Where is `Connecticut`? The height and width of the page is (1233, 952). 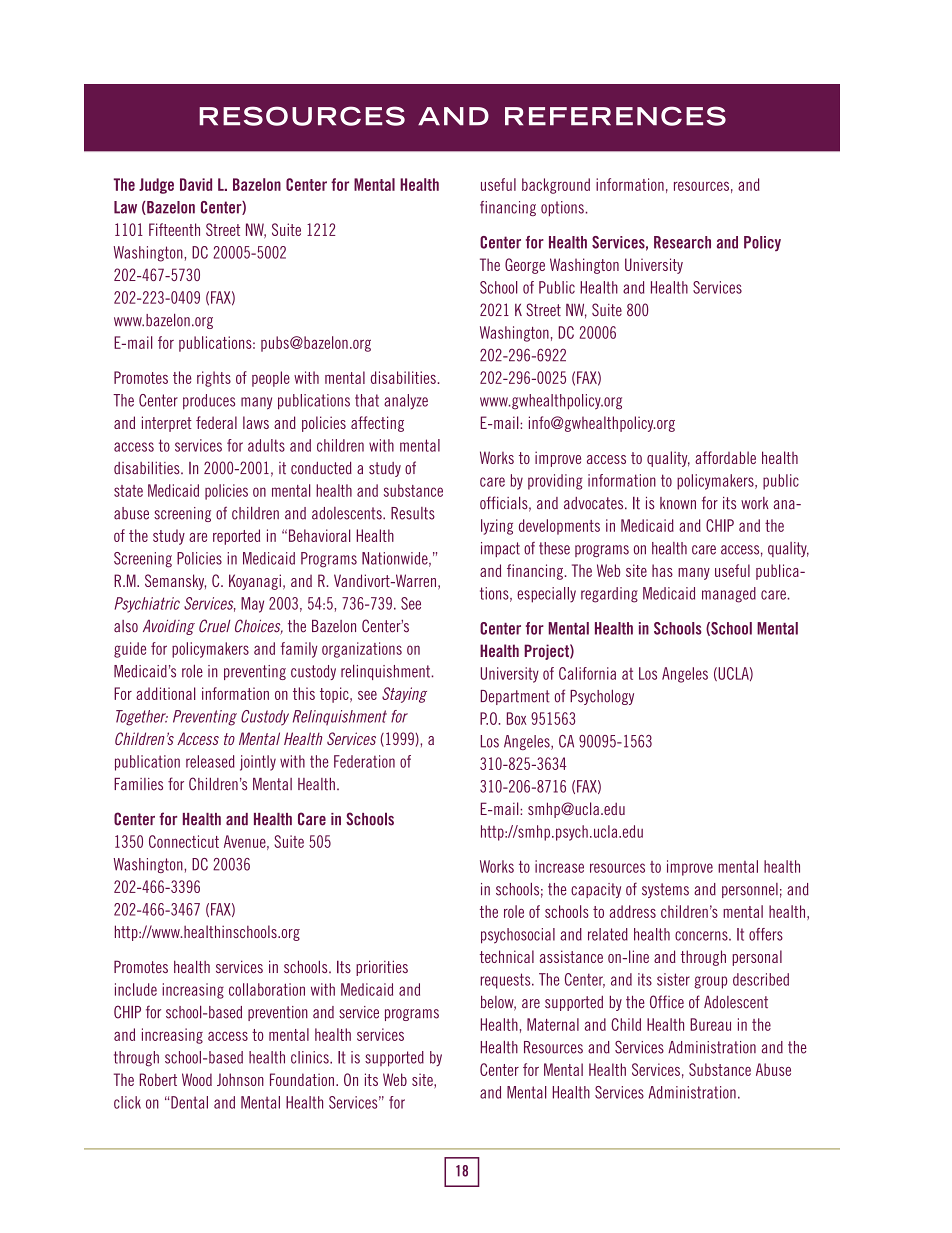
Connecticut is located at coordinates (184, 841).
